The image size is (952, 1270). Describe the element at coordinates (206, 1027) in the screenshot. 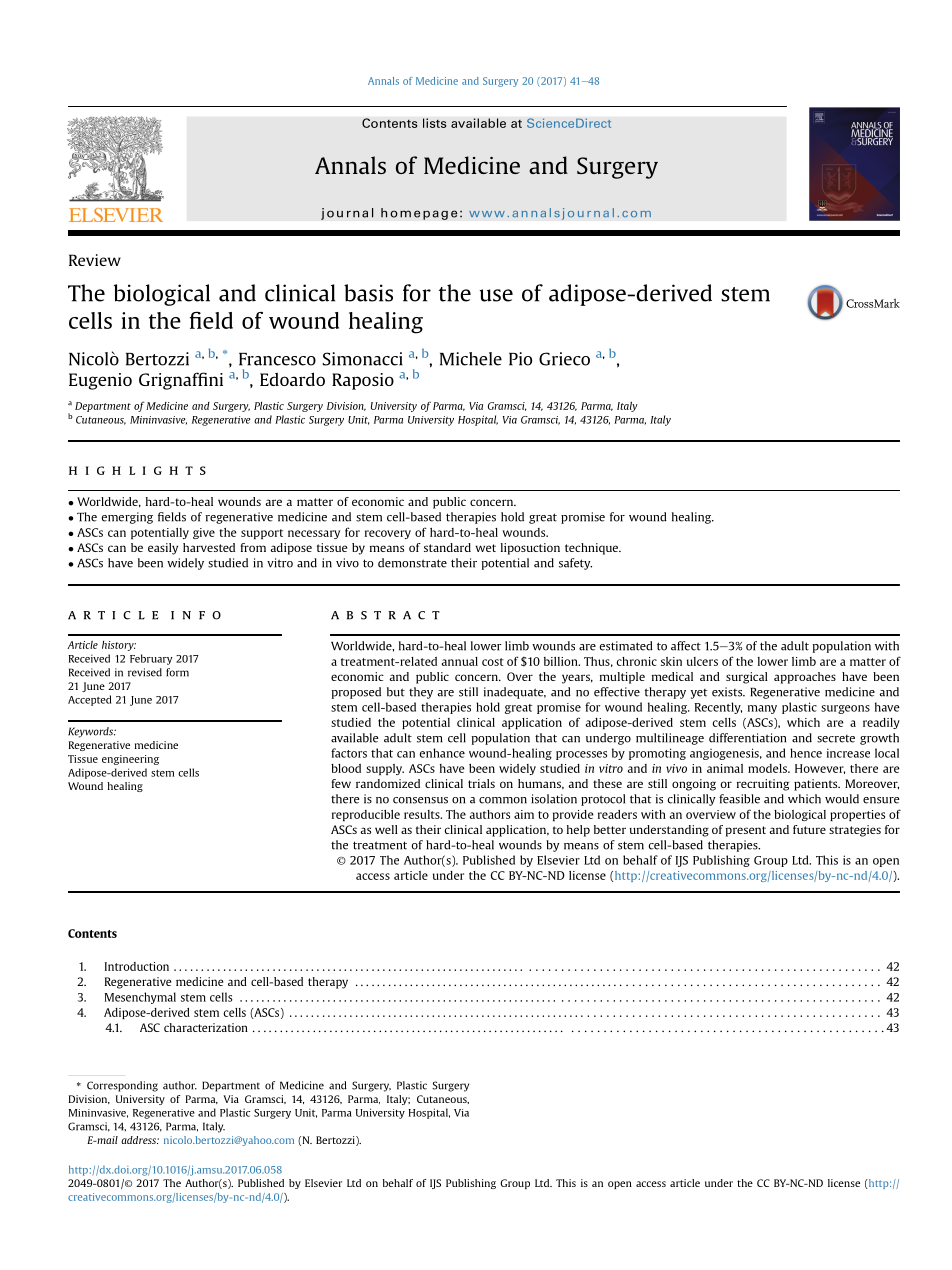

I see `characterization` at that location.
